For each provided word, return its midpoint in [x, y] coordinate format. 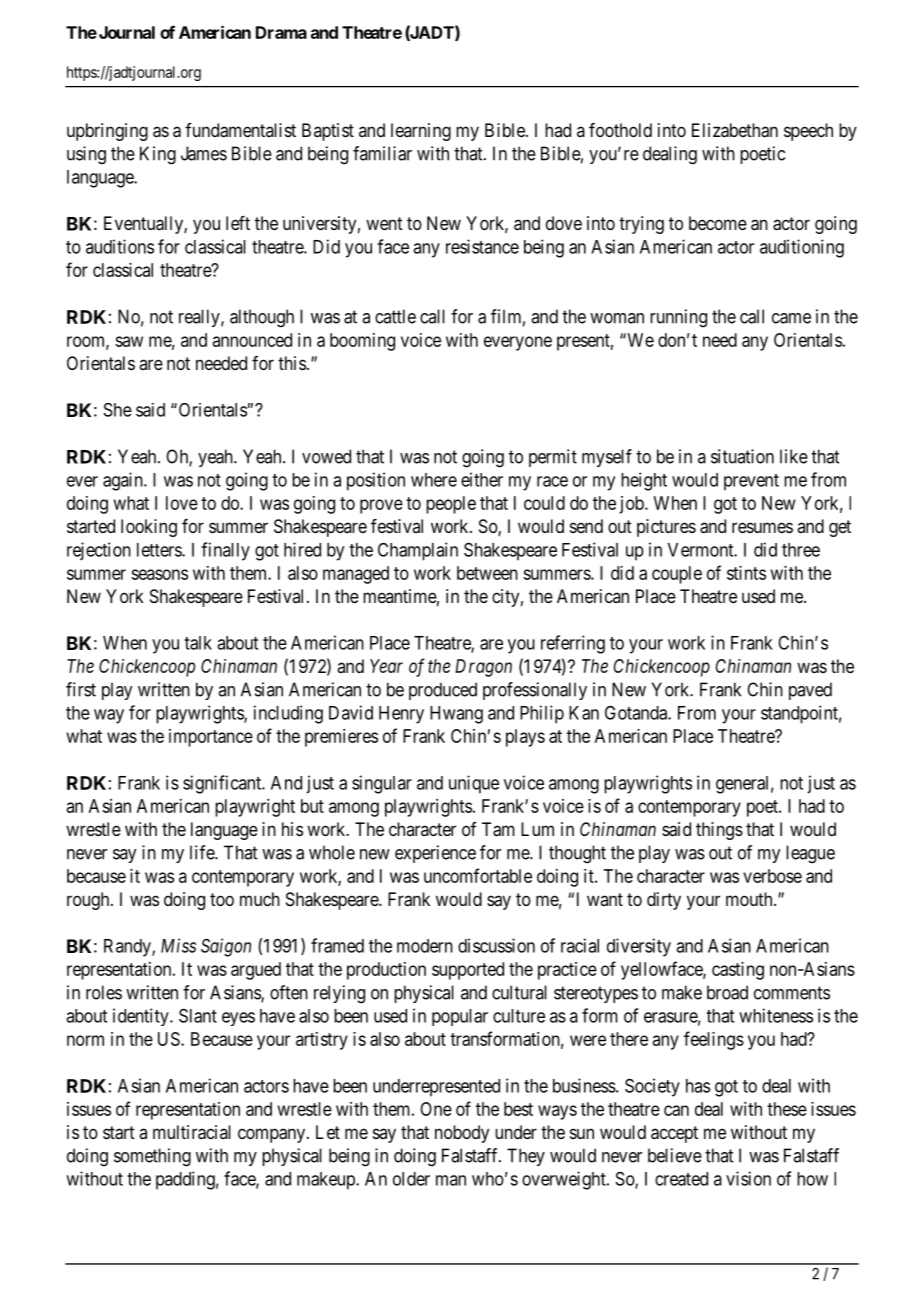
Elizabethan [735, 130]
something [152, 1157]
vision [748, 1178]
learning [421, 132]
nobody [462, 1134]
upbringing [107, 132]
